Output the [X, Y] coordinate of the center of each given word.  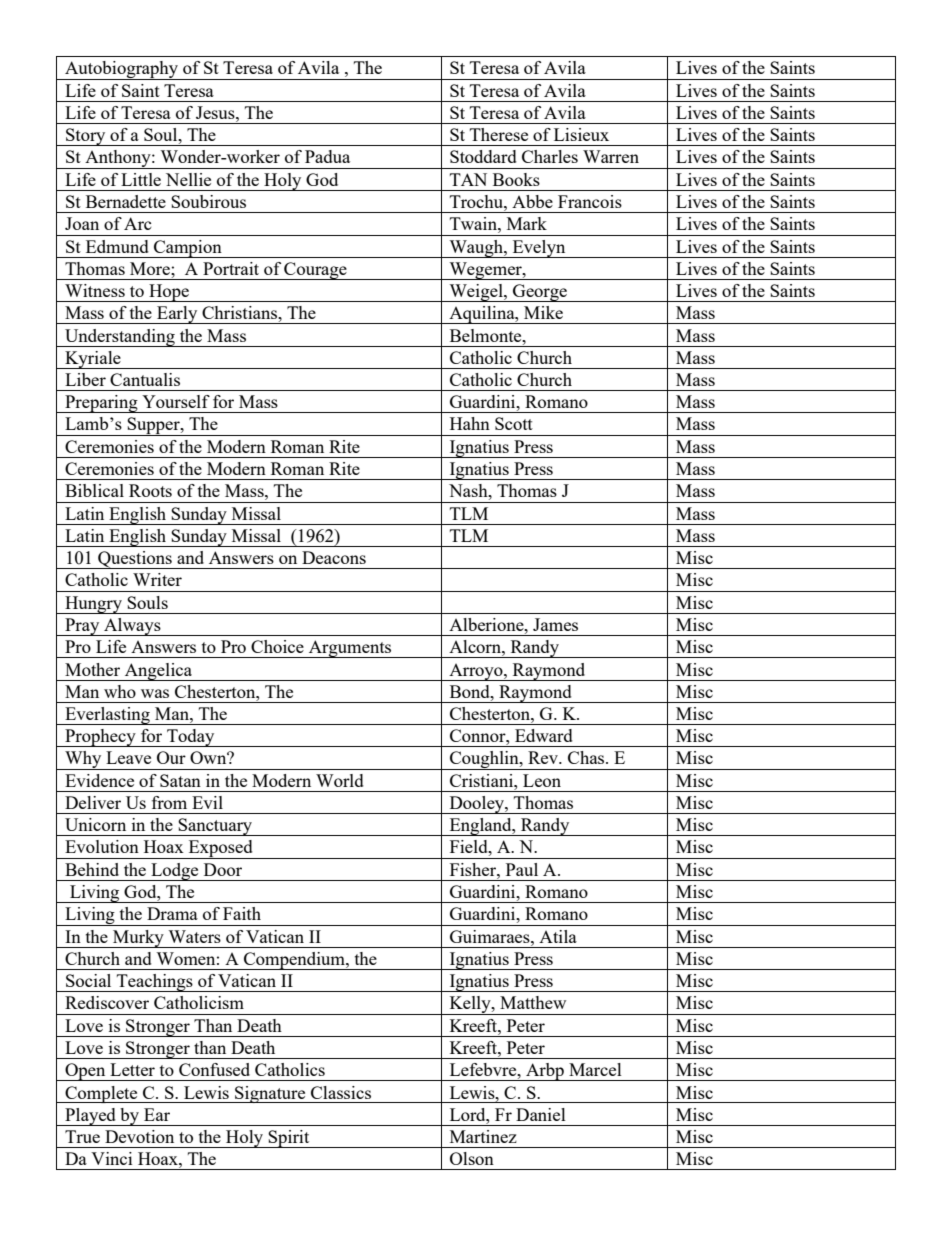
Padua [327, 156]
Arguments [350, 649]
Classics [341, 1092]
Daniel [541, 1114]
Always [132, 627]
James [555, 624]
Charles [550, 156]
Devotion [139, 1136]
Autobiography [122, 70]
